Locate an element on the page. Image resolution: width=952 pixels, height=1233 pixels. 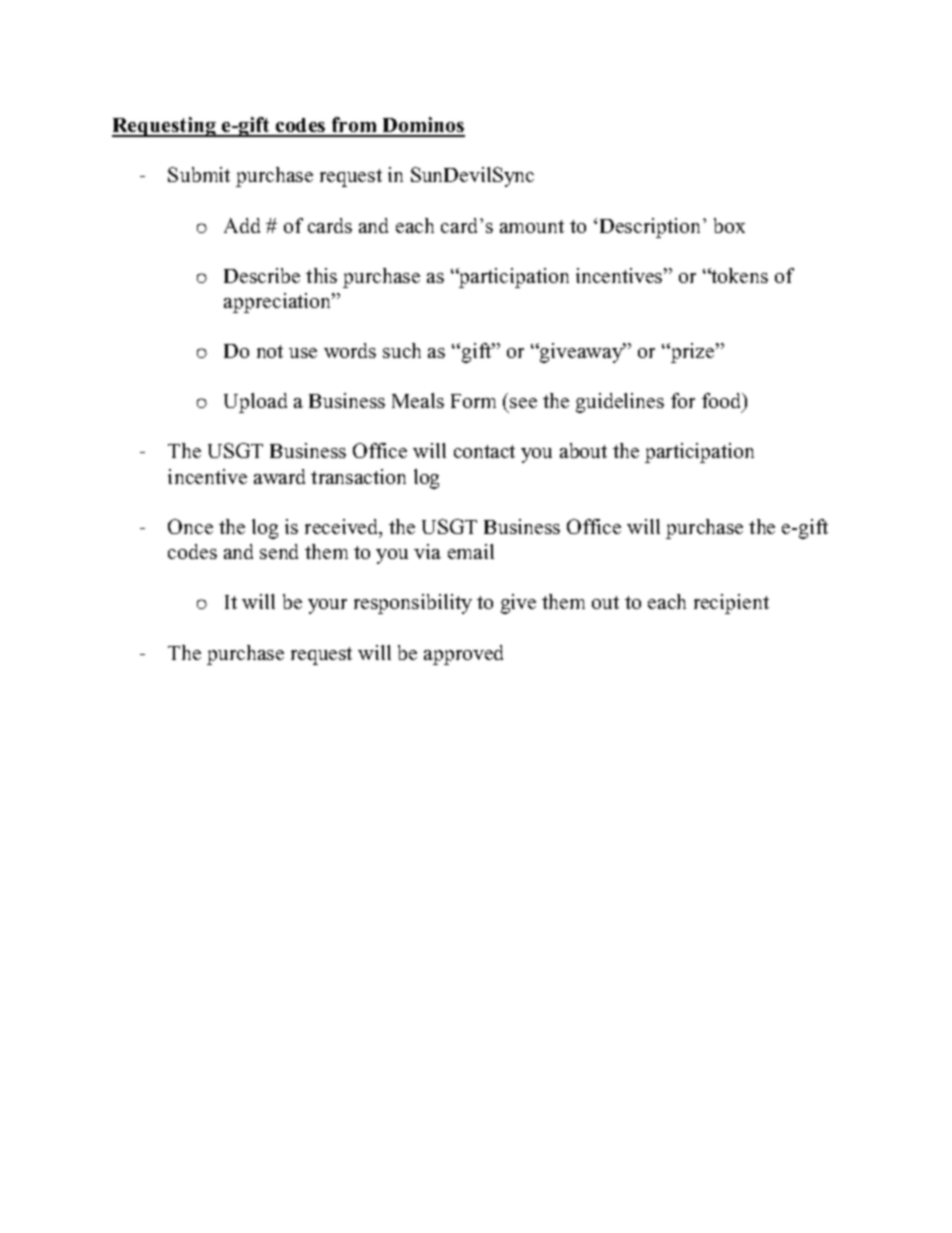
about is located at coordinates (583, 450).
